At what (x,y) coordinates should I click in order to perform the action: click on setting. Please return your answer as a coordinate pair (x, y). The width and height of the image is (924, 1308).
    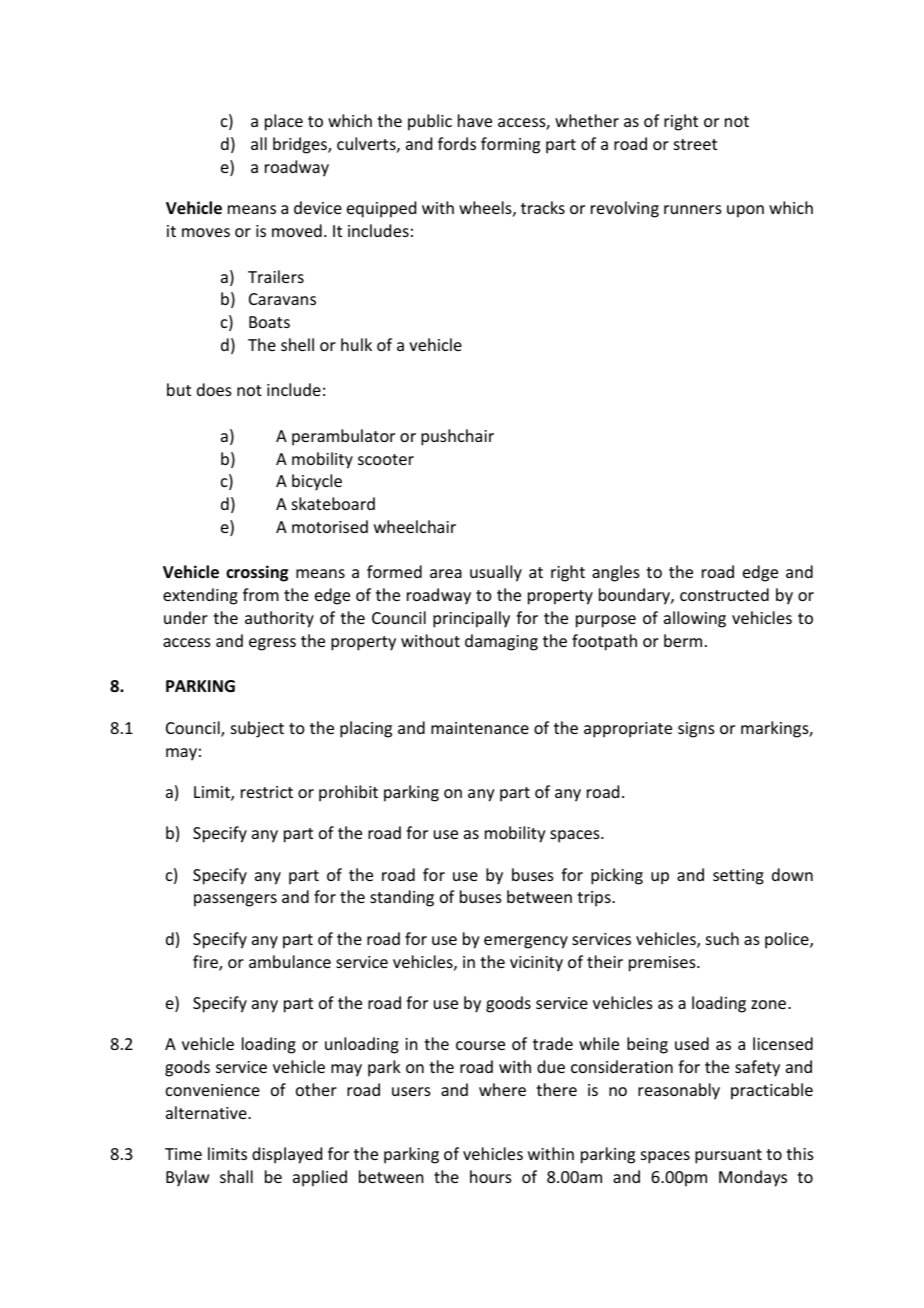
    Looking at the image, I should click on (738, 877).
